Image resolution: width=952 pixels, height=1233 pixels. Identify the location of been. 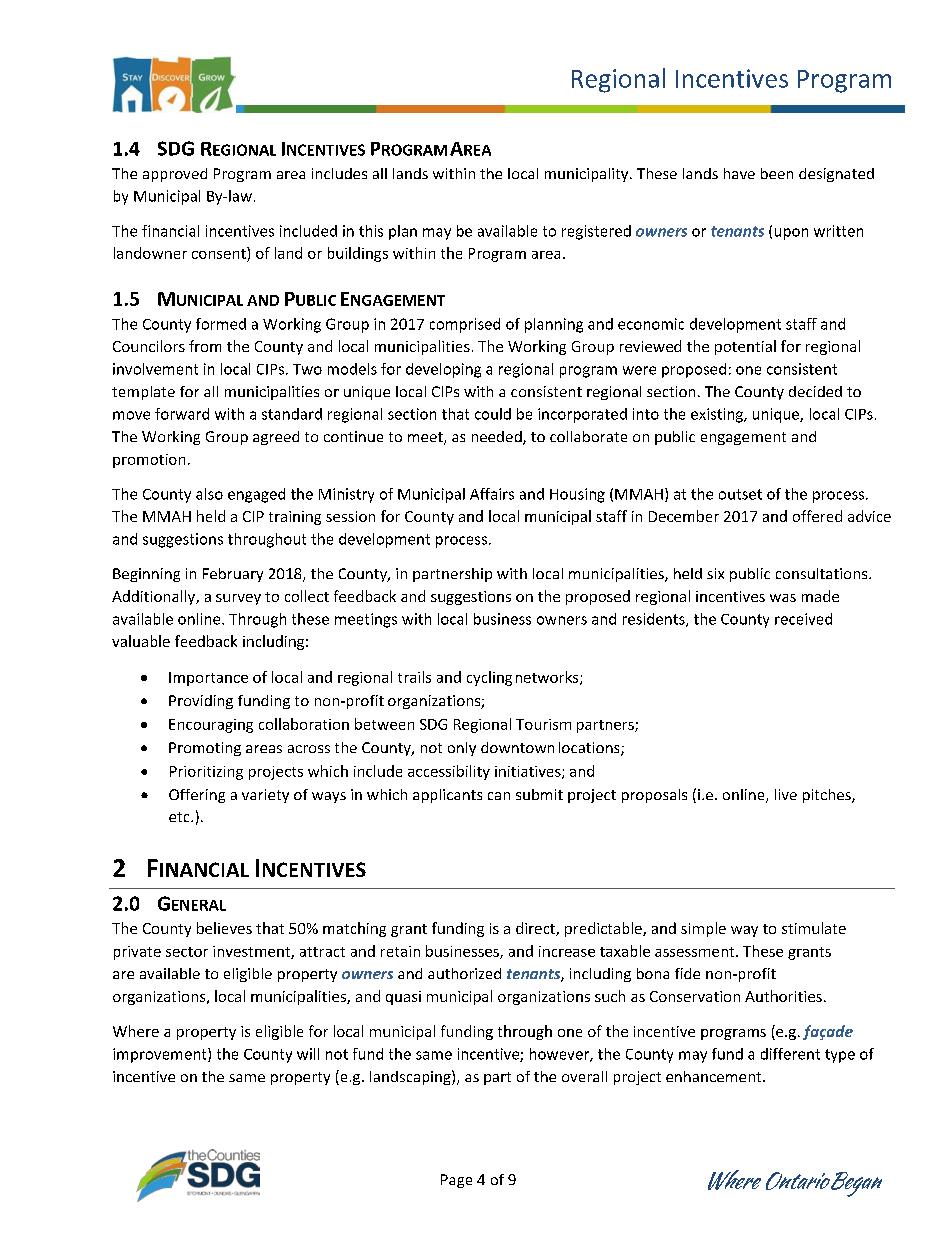
(777, 173).
